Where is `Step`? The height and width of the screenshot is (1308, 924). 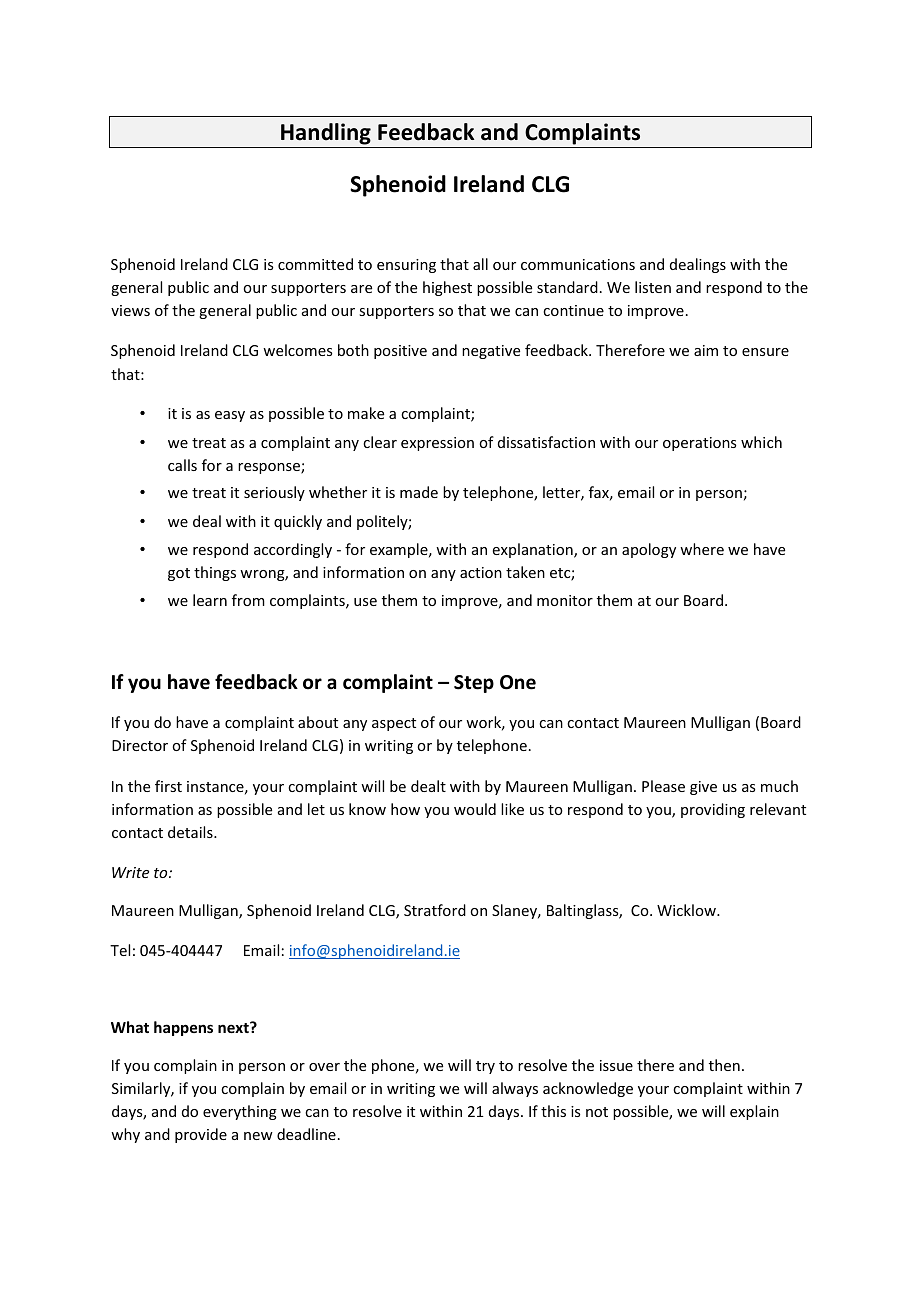 Step is located at coordinates (474, 684).
